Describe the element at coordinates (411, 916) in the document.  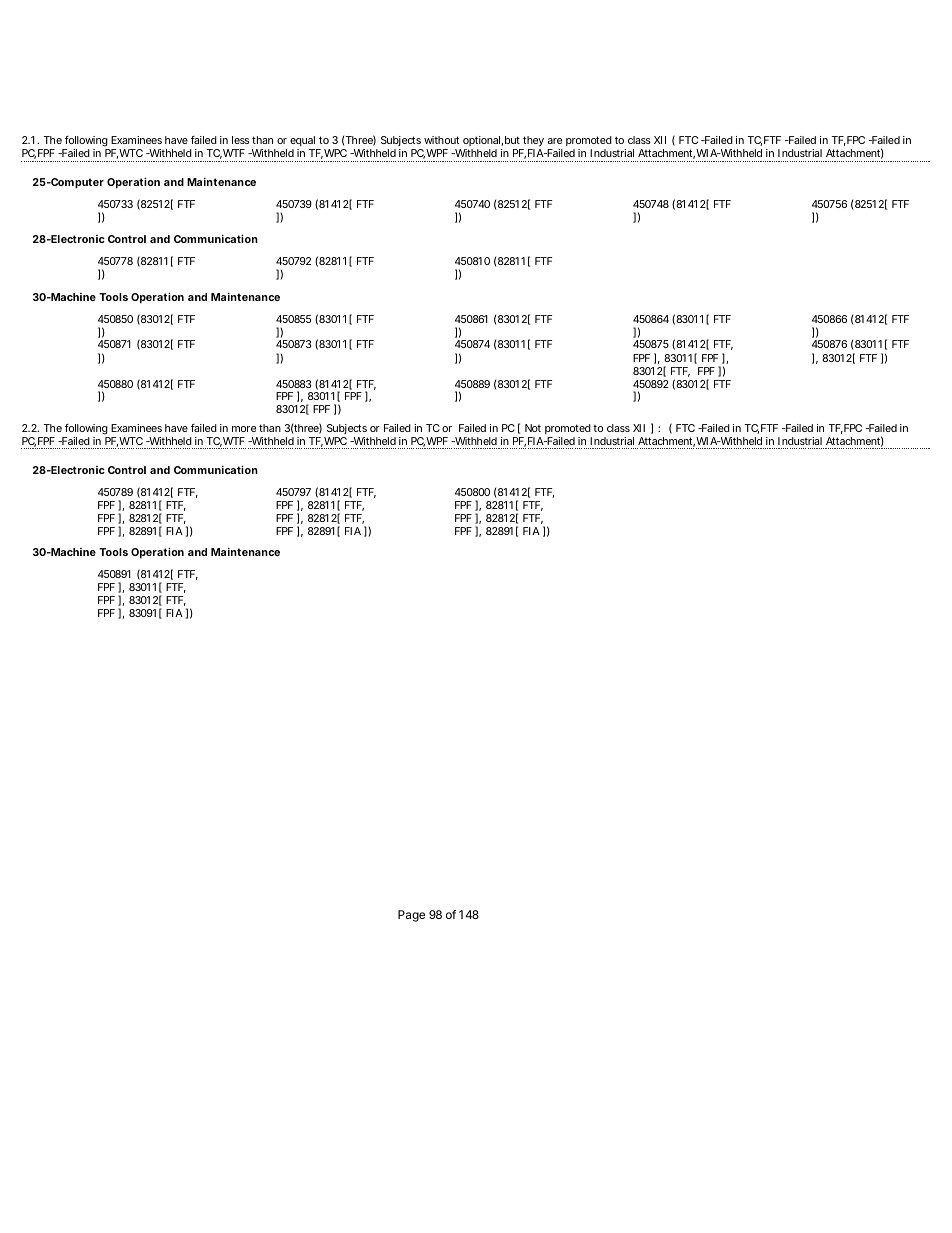
I see `Page` at that location.
